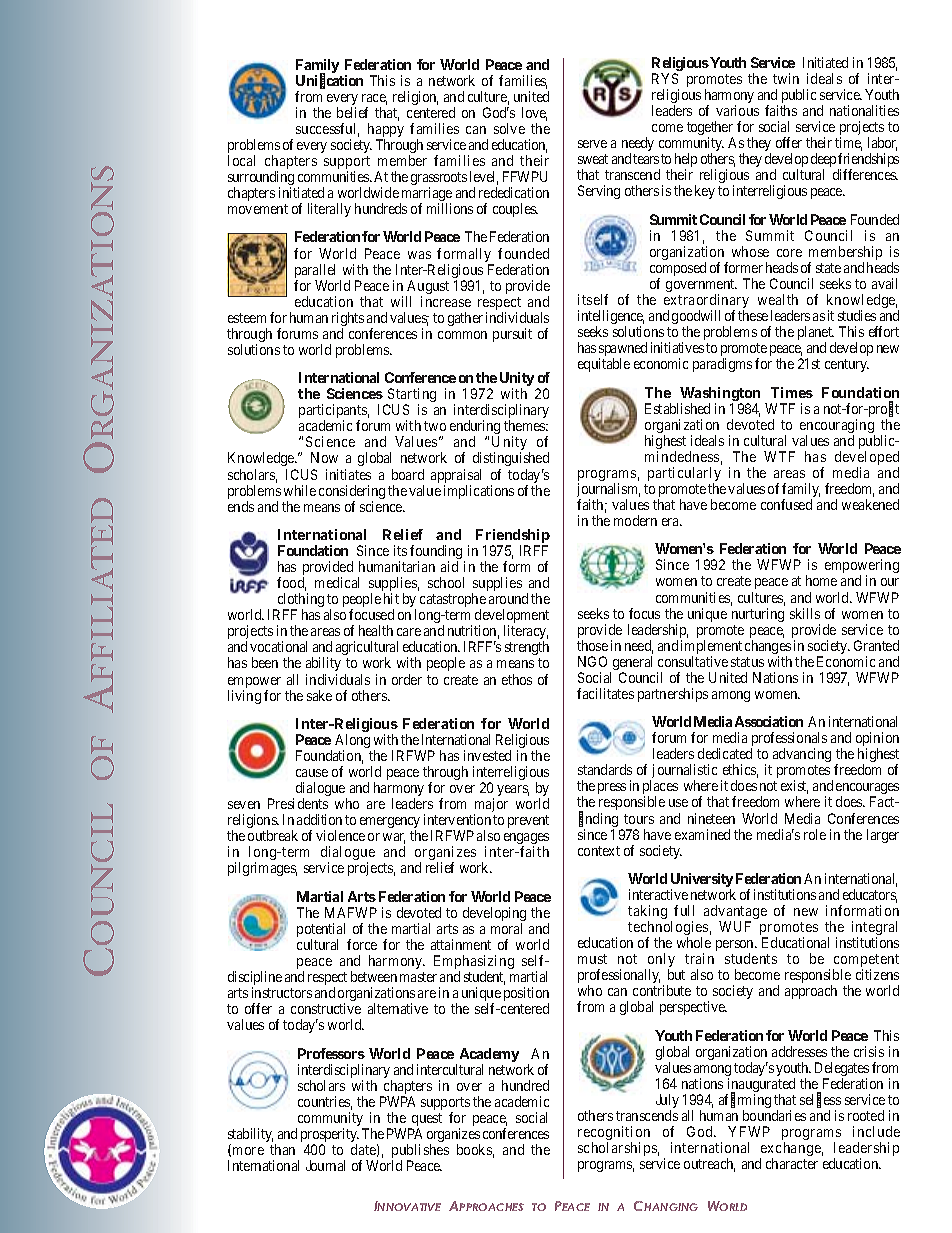 Image resolution: width=952 pixels, height=1233 pixels. I want to click on twin, so click(786, 78).
